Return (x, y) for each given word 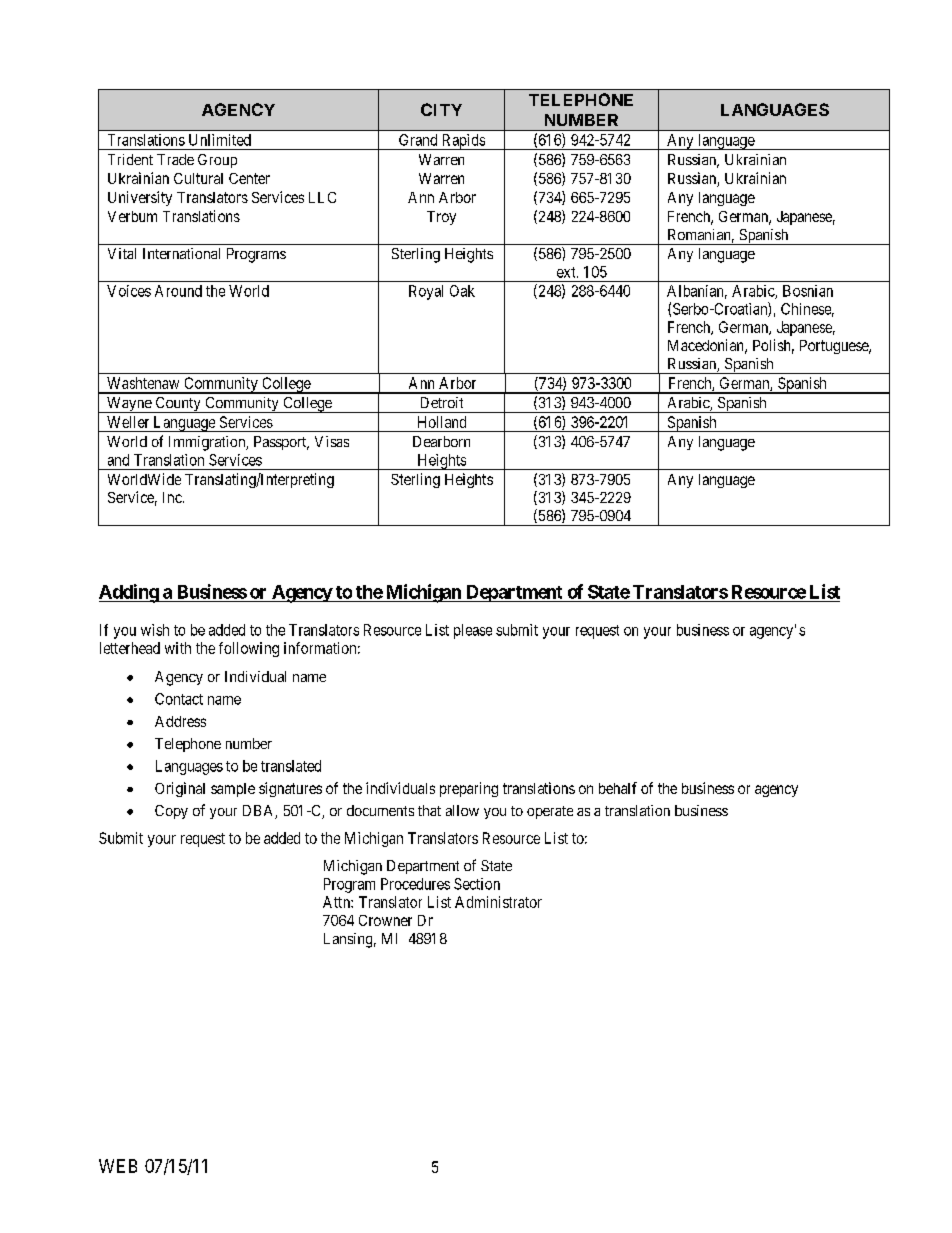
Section (477, 884)
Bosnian (808, 291)
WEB (118, 1166)
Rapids (463, 142)
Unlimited (220, 140)
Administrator (498, 902)
